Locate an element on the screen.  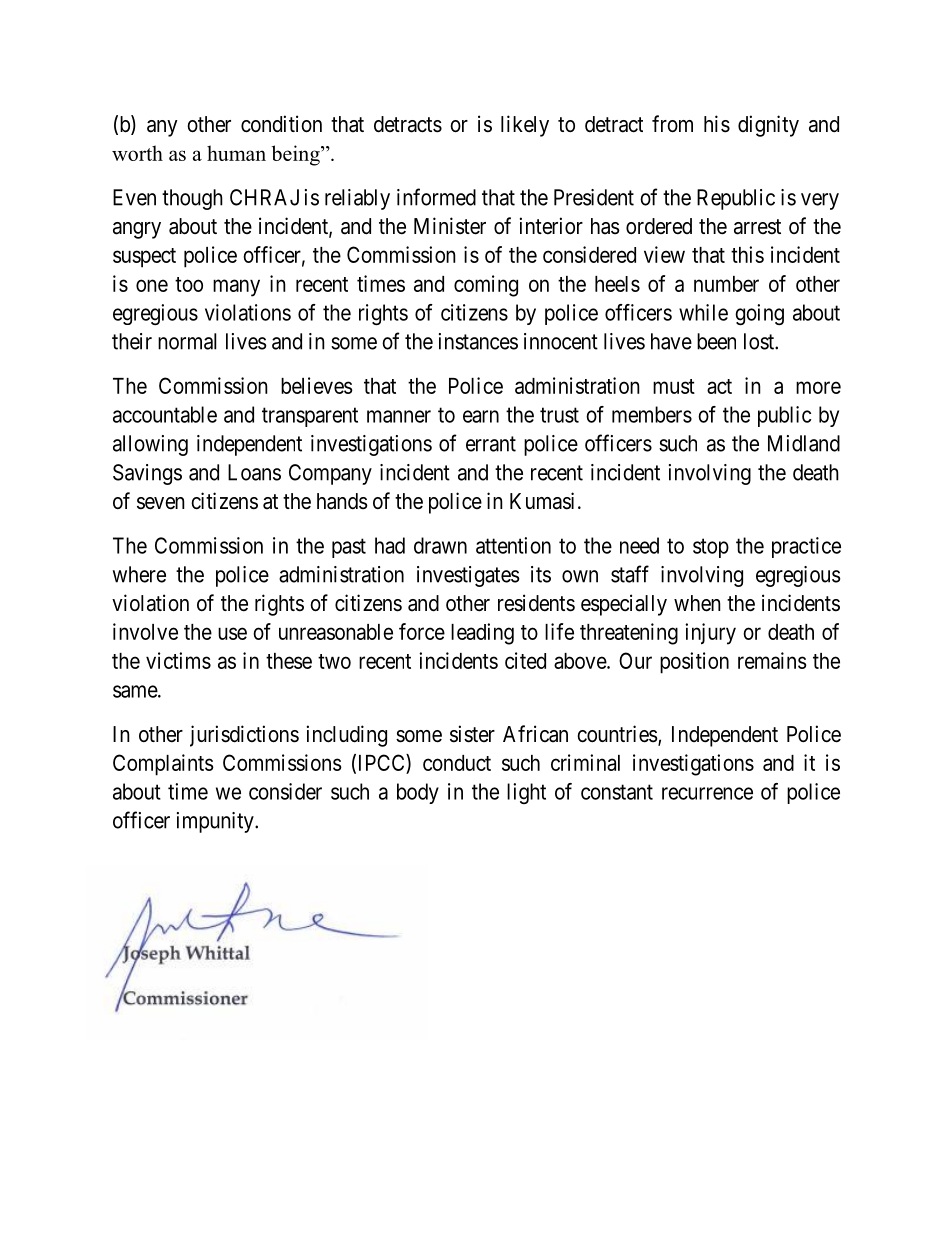
likely is located at coordinates (525, 126).
